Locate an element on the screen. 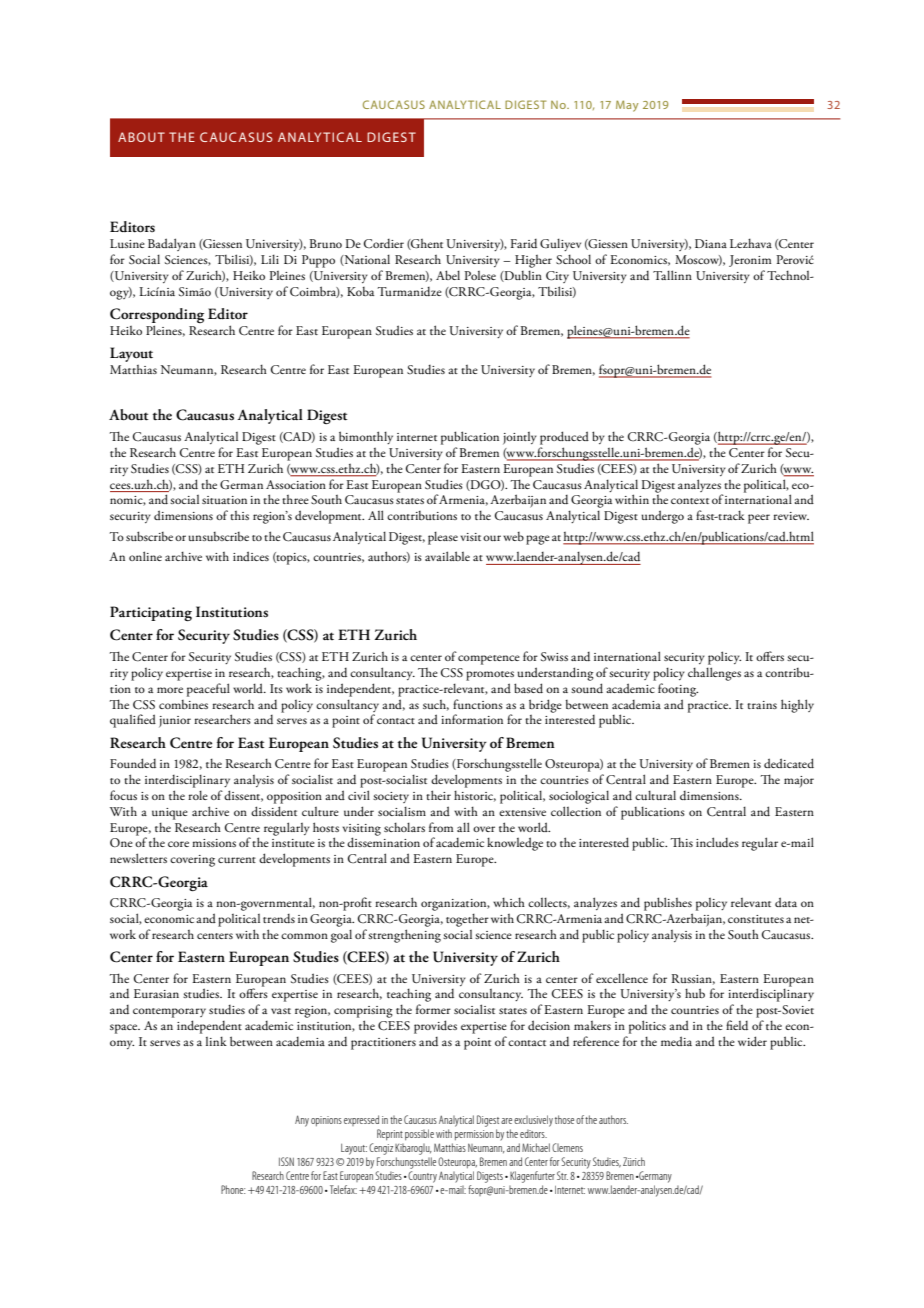  from is located at coordinates (441, 827).
